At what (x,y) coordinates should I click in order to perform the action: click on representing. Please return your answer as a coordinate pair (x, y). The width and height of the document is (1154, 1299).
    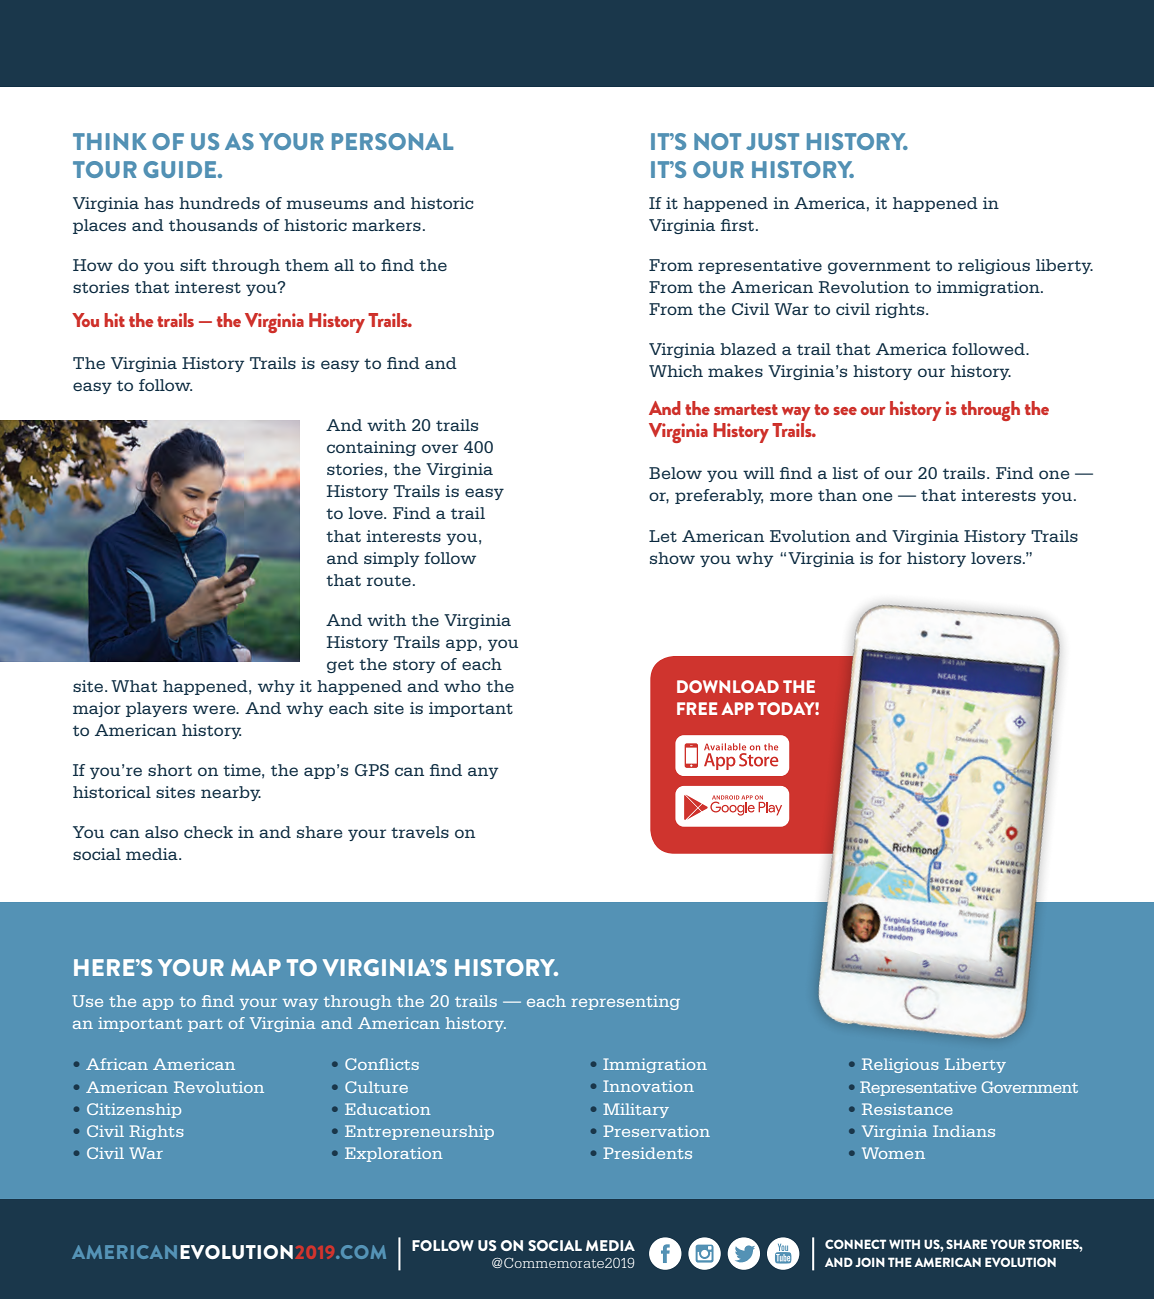
    Looking at the image, I should click on (626, 1002).
